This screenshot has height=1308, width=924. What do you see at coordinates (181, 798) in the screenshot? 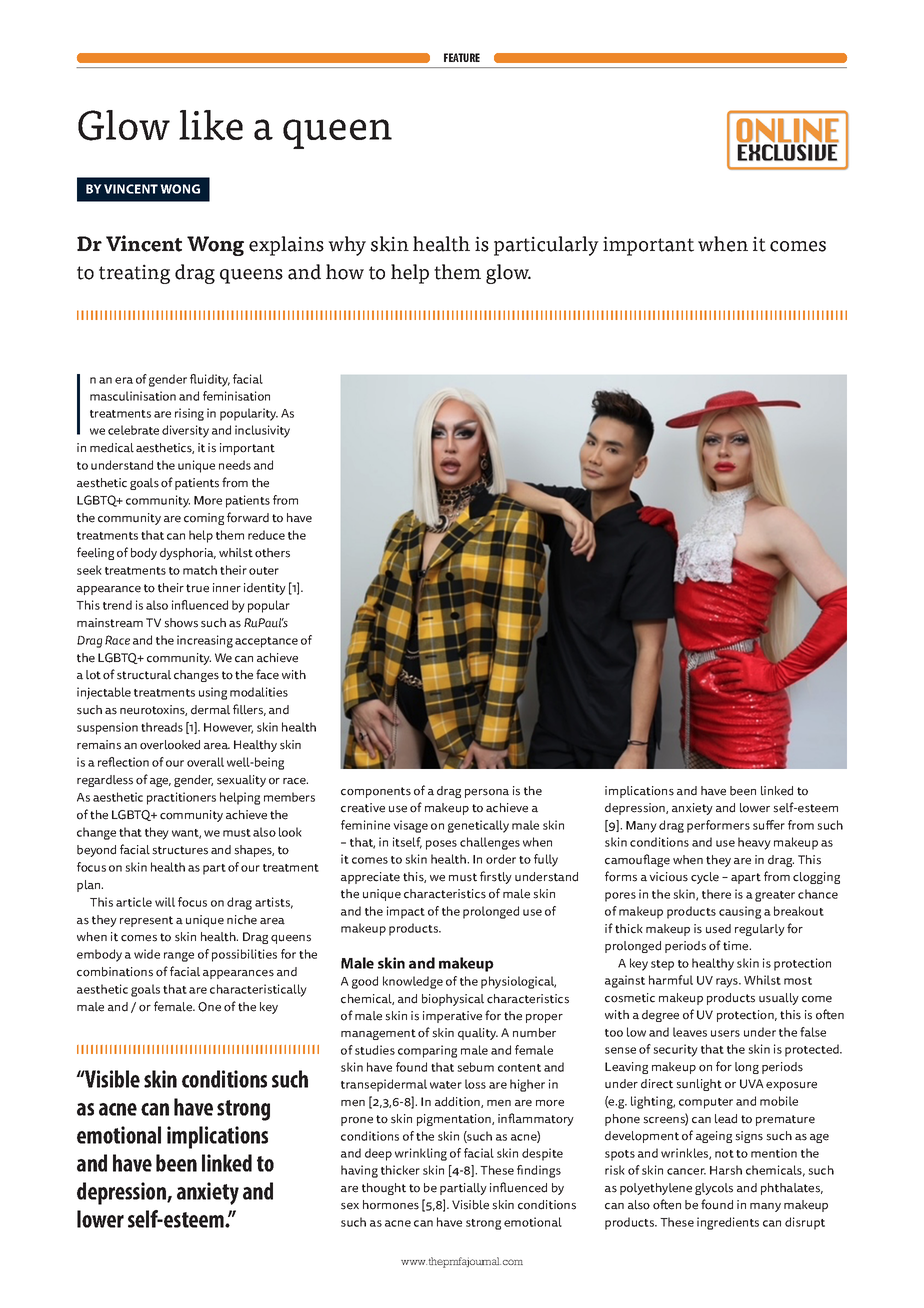
I see `practitioners` at bounding box center [181, 798].
